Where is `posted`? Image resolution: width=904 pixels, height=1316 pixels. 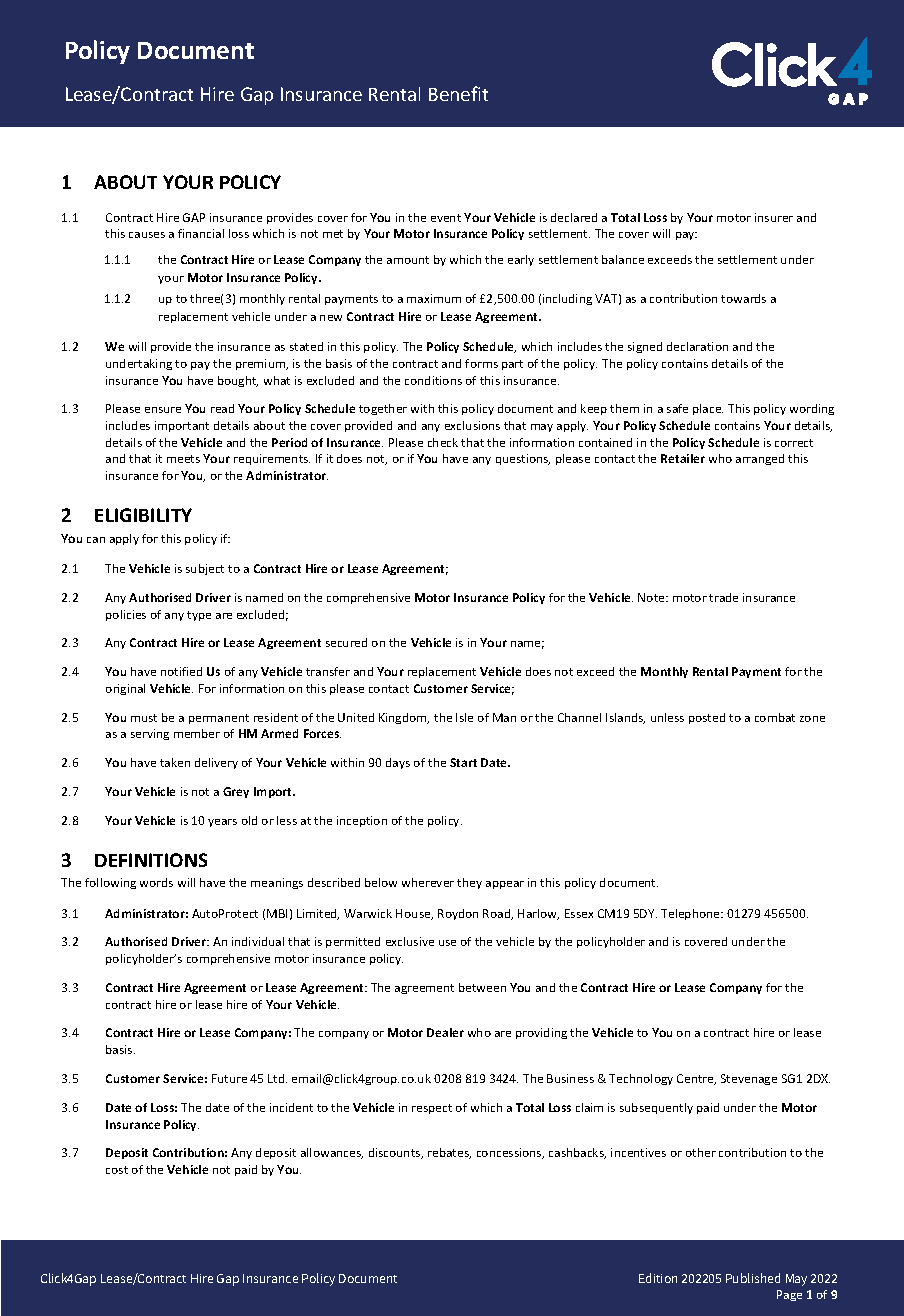
posted is located at coordinates (707, 718).
